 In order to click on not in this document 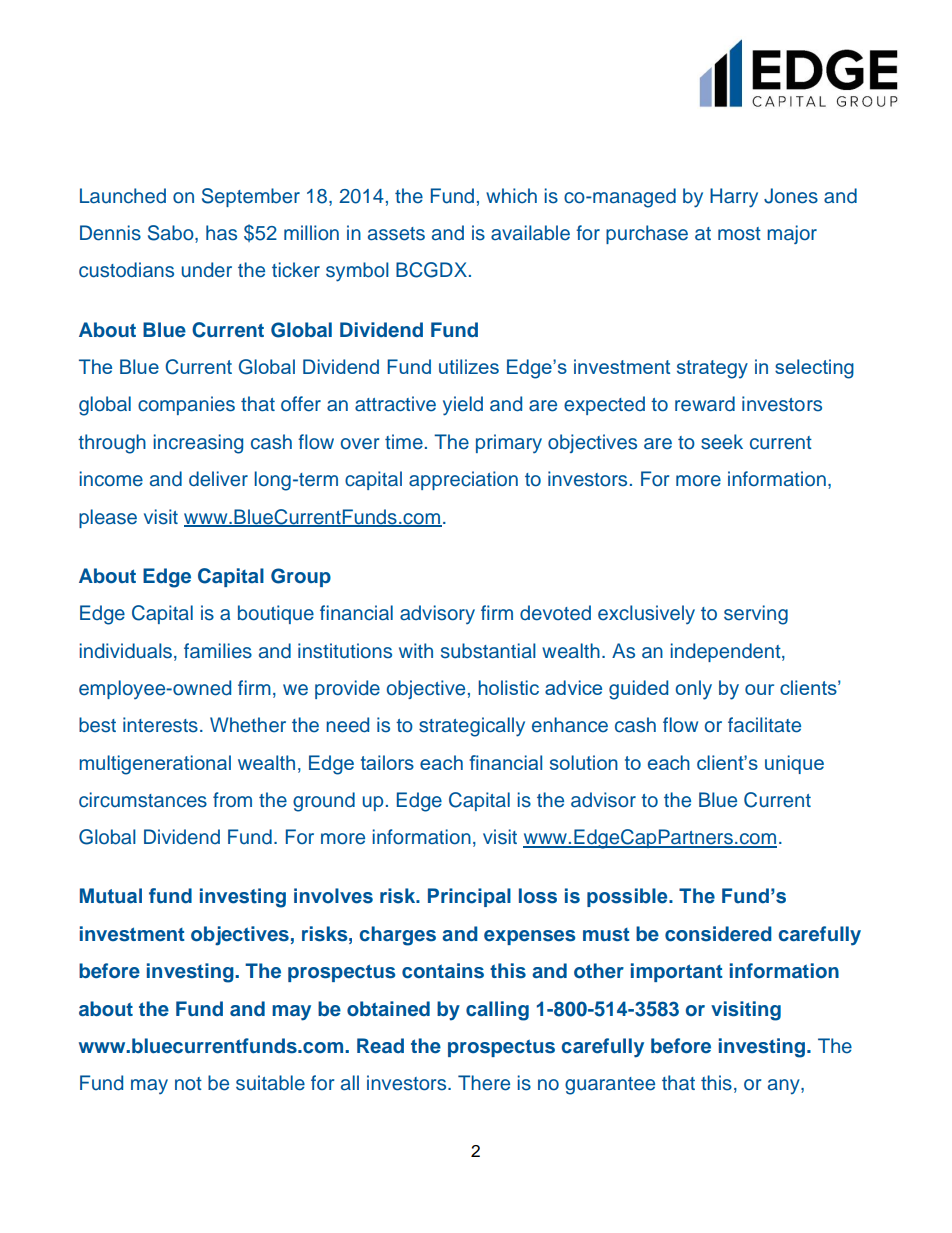, I will do `click(188, 1084)`.
